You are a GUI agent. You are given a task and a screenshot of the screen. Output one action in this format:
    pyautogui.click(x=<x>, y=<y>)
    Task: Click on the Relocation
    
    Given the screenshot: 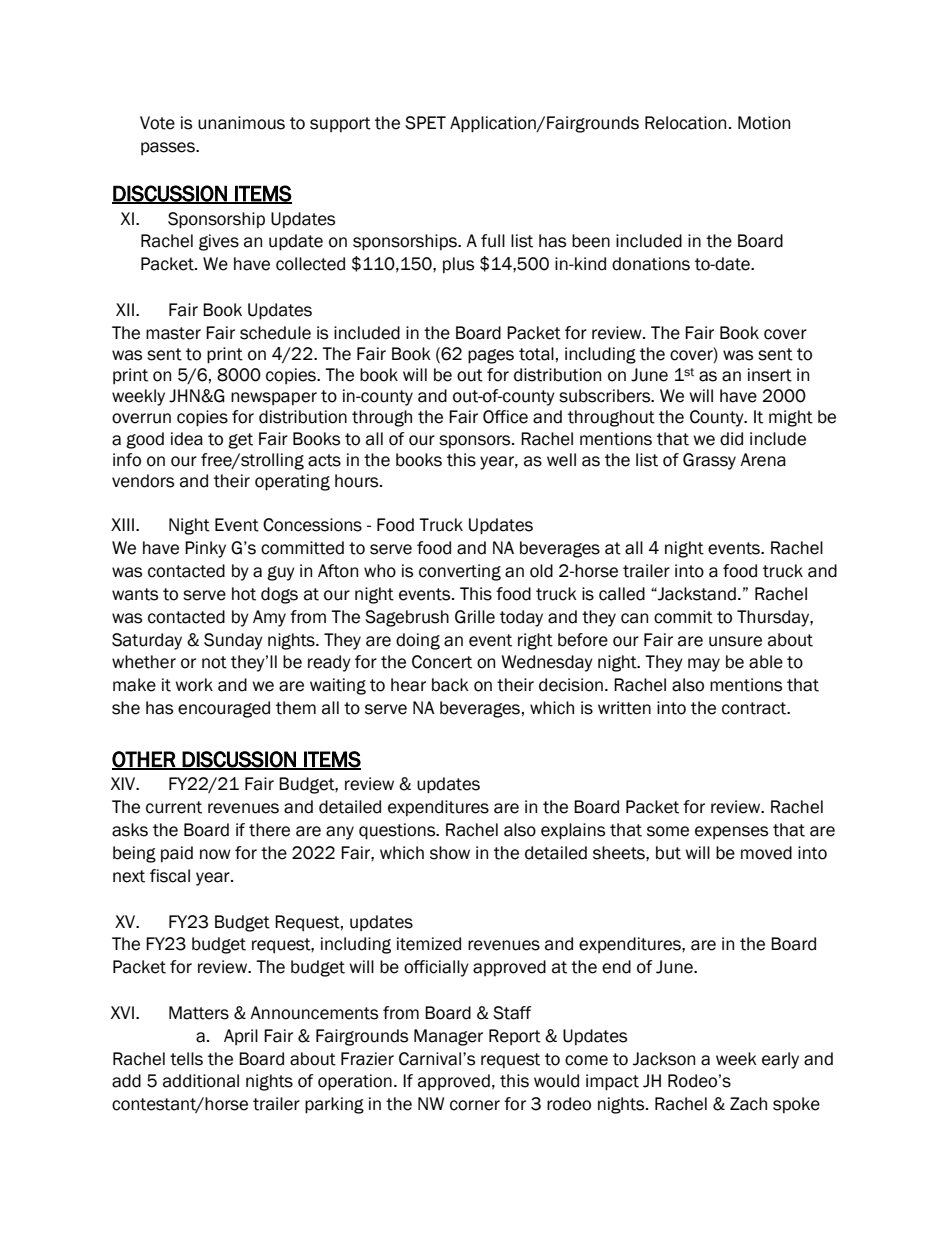 What is the action you would take?
    pyautogui.click(x=685, y=123)
